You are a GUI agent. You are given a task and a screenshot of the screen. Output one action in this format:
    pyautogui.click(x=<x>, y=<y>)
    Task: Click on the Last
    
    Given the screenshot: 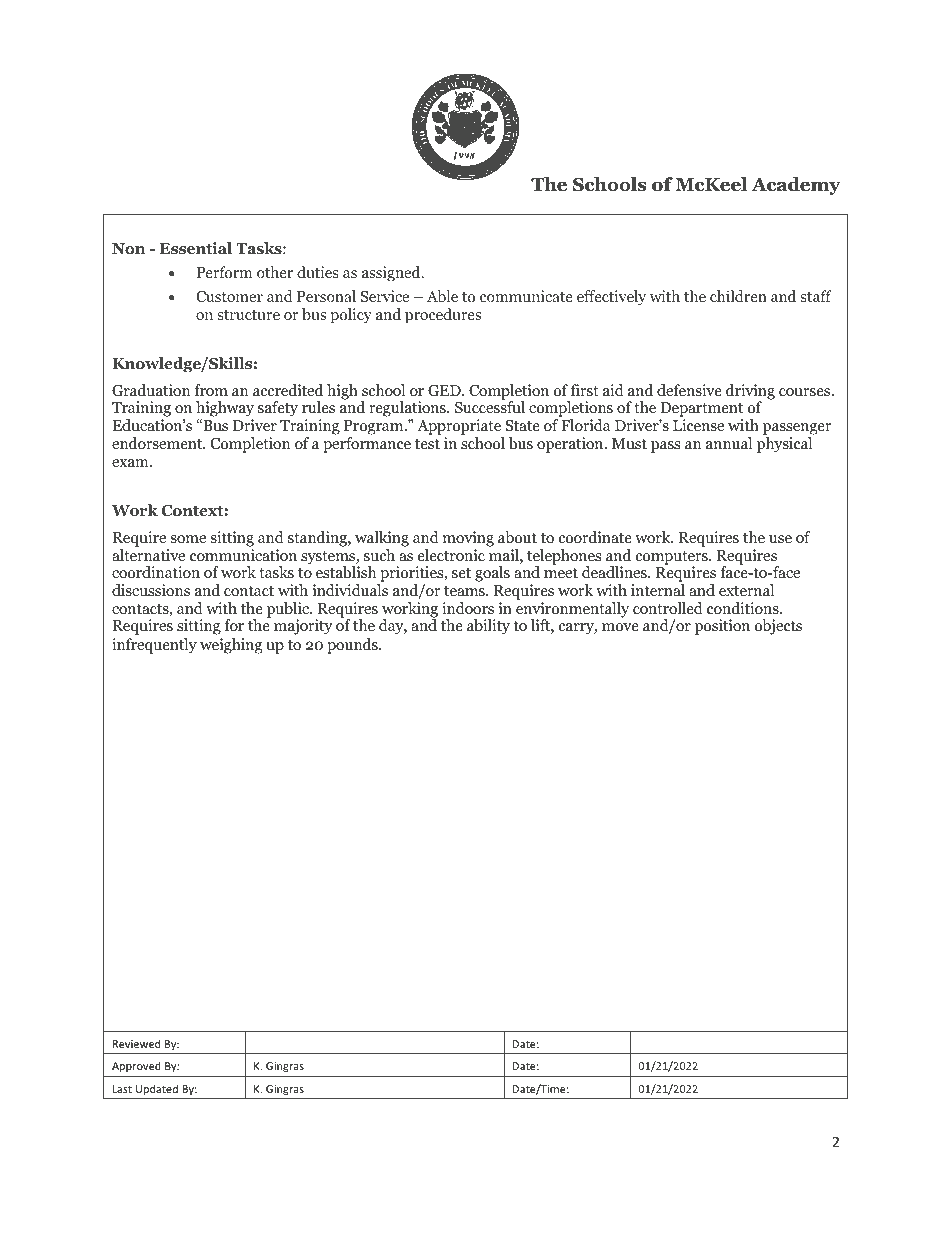 What is the action you would take?
    pyautogui.click(x=122, y=1089)
